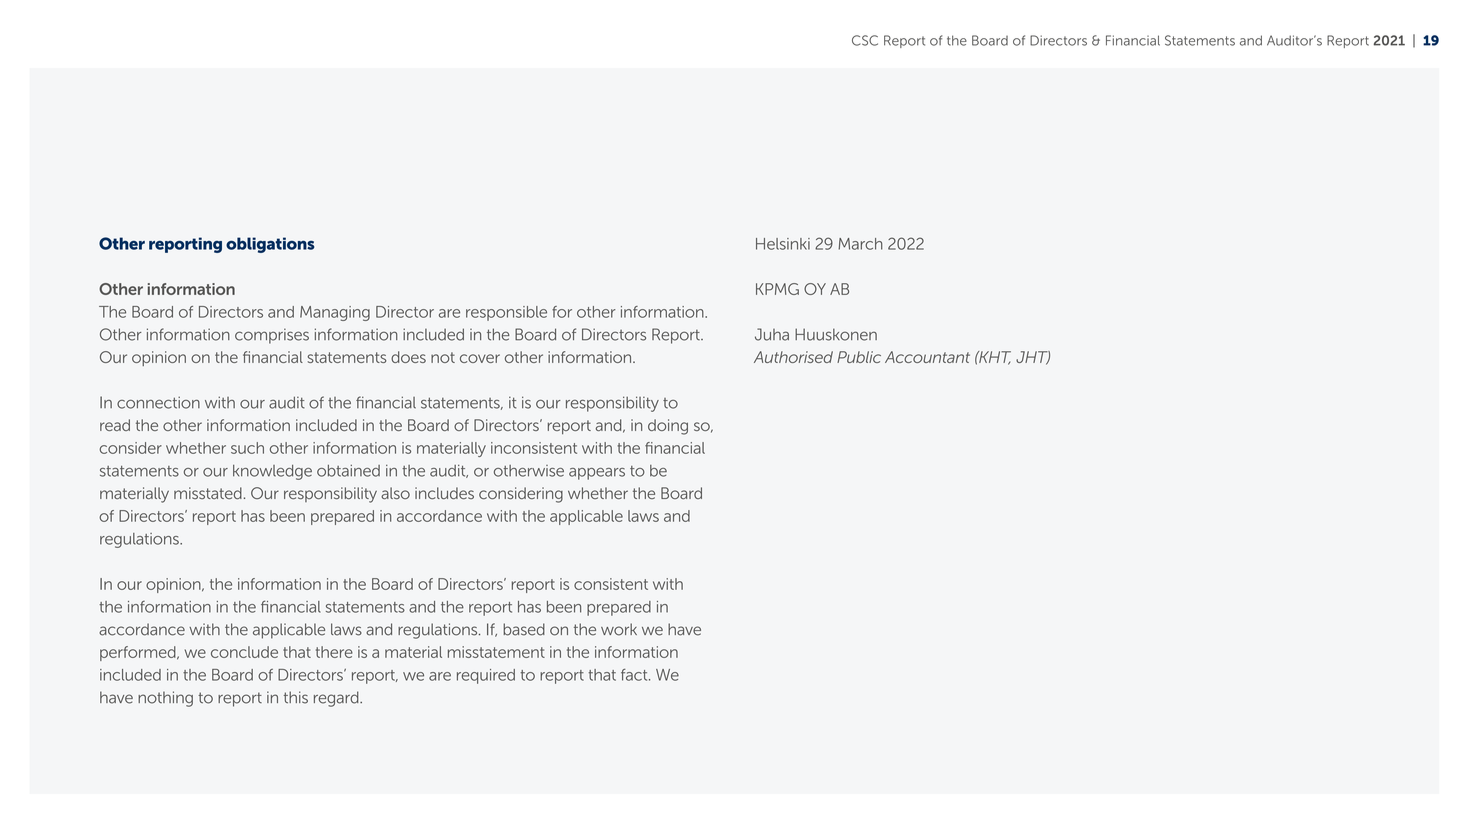  Describe the element at coordinates (270, 245) in the page. I see `obligations` at that location.
